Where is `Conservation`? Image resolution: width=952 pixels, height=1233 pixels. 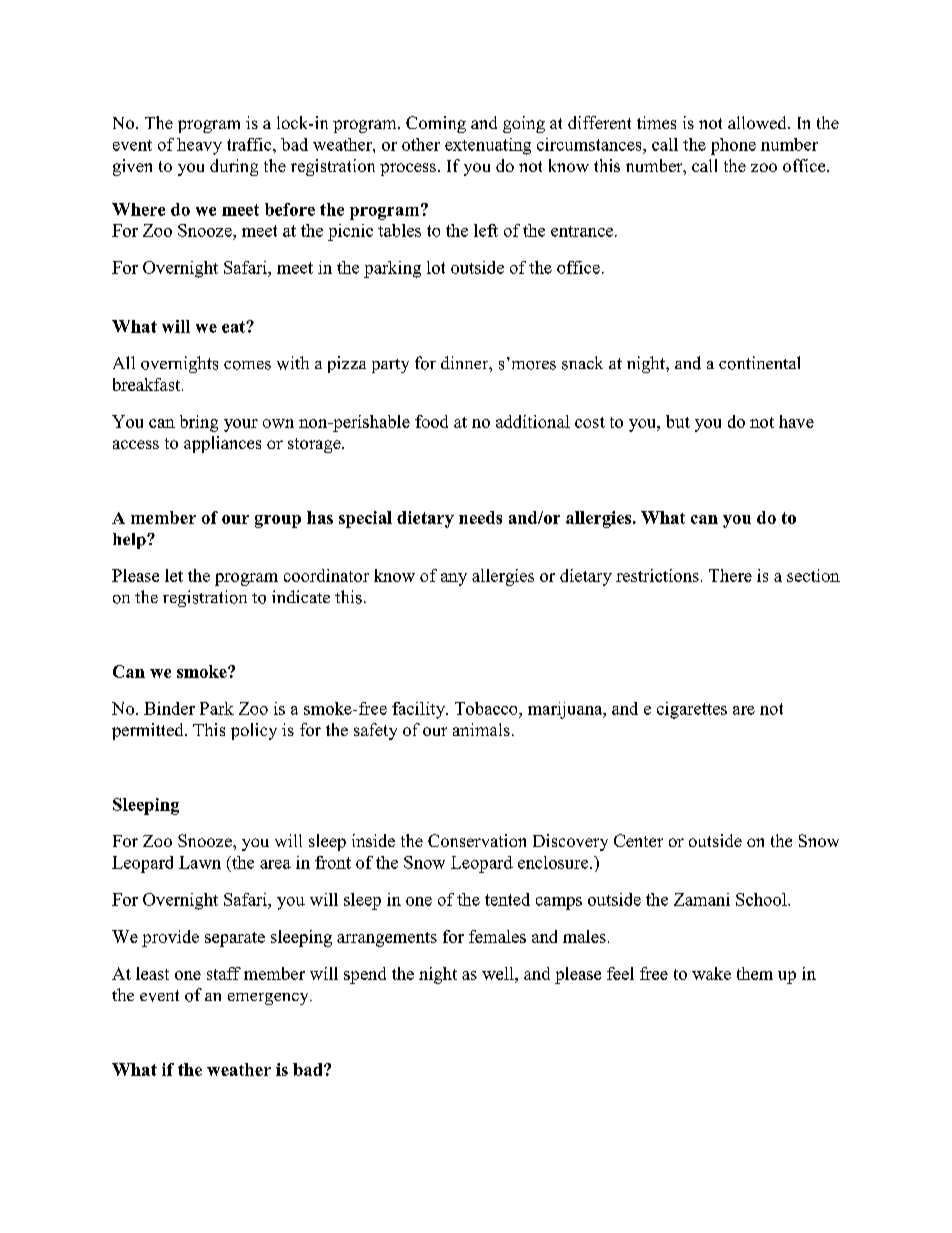 Conservation is located at coordinates (477, 840).
